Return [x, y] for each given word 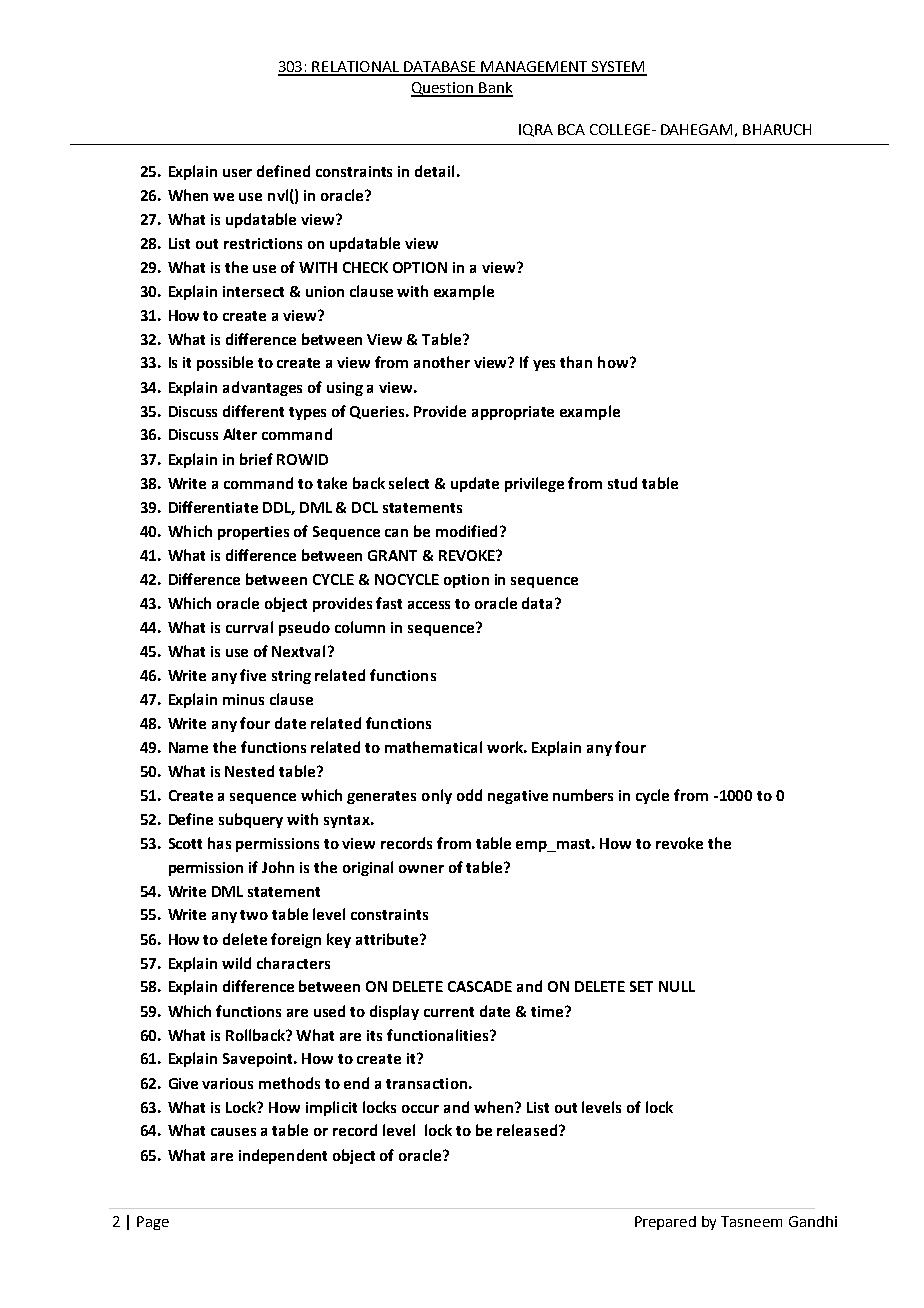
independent [283, 1156]
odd [469, 795]
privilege [534, 484]
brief [256, 459]
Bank [495, 89]
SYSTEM [618, 68]
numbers [583, 795]
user [237, 173]
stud [622, 483]
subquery [251, 820]
